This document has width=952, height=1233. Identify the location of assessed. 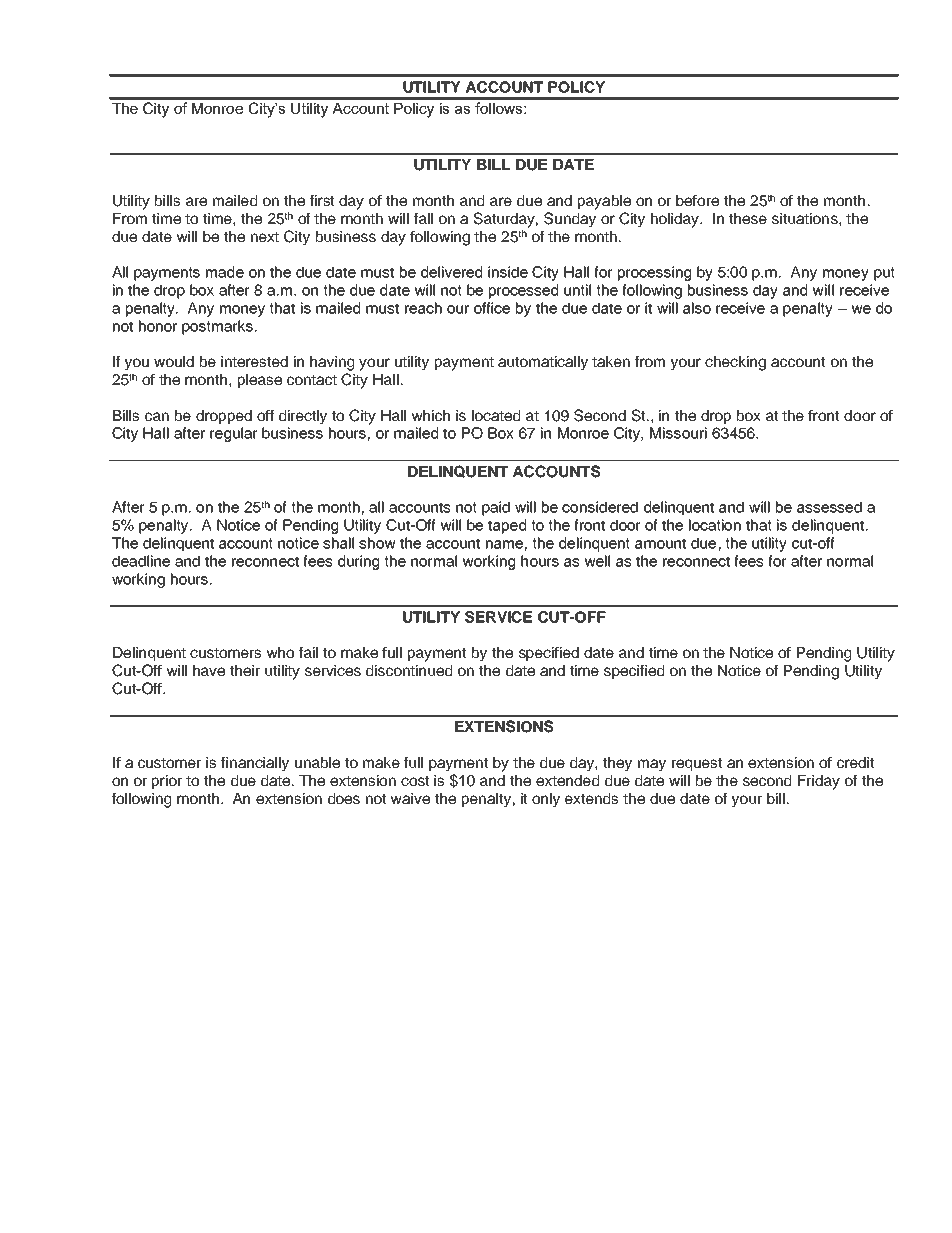
(829, 507).
